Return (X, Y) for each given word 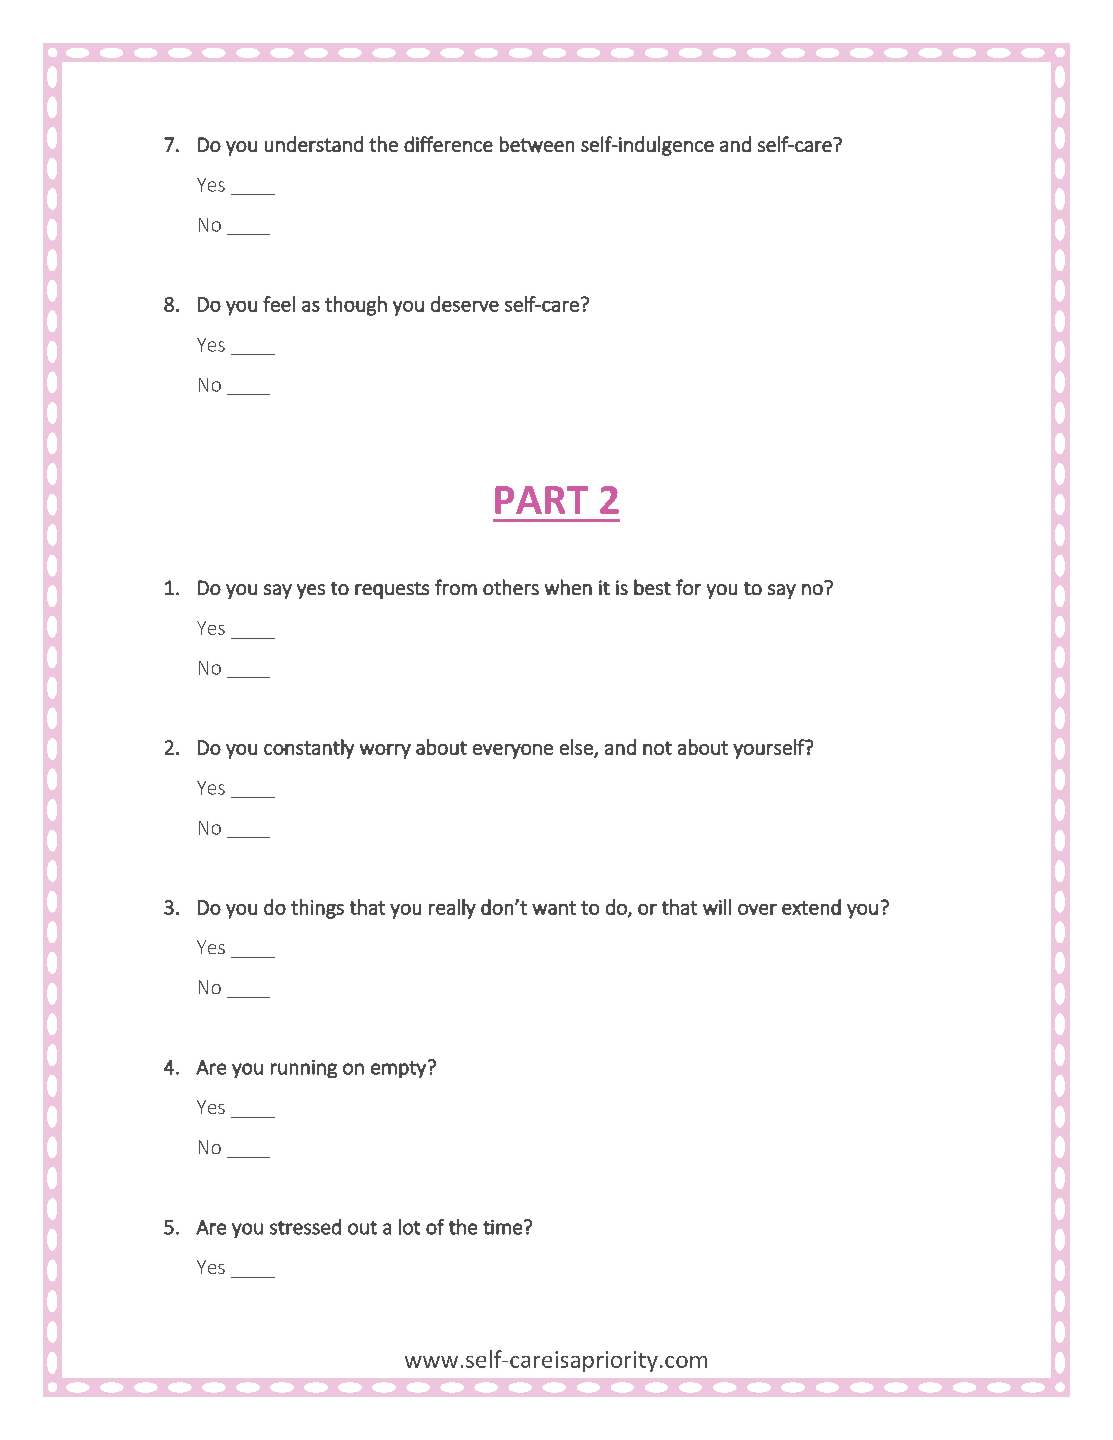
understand (314, 144)
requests (392, 590)
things (317, 909)
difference (448, 144)
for (688, 587)
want (554, 908)
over (757, 909)
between (537, 144)
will (717, 907)
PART (541, 500)
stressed (305, 1227)
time (502, 1227)
